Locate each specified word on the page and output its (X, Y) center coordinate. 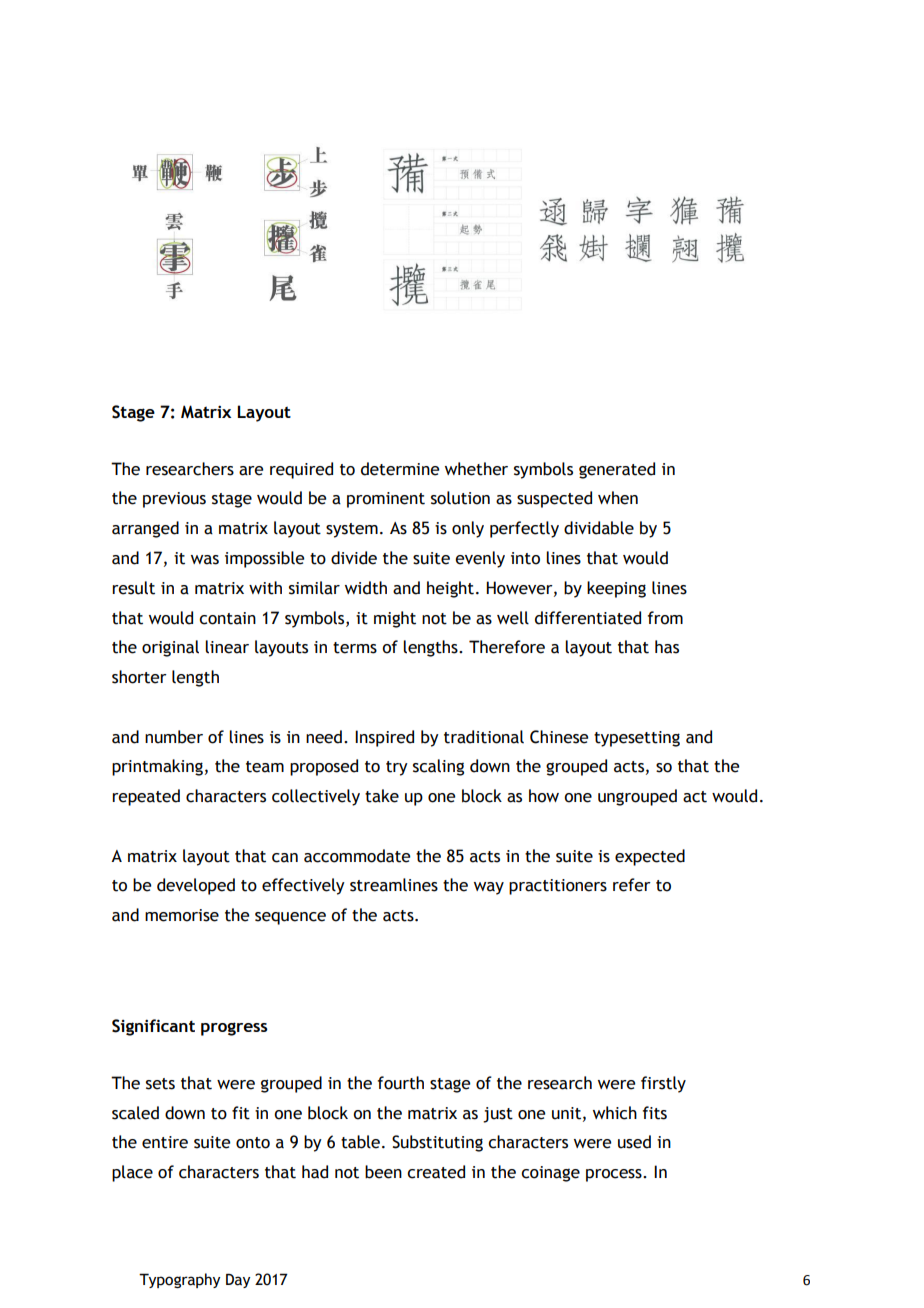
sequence (290, 918)
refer (632, 885)
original (170, 648)
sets (160, 1084)
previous (174, 500)
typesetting (637, 739)
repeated (146, 797)
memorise (182, 915)
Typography (179, 1280)
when (618, 498)
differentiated (588, 618)
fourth (401, 1083)
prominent (386, 500)
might (395, 619)
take (382, 796)
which (615, 1113)
